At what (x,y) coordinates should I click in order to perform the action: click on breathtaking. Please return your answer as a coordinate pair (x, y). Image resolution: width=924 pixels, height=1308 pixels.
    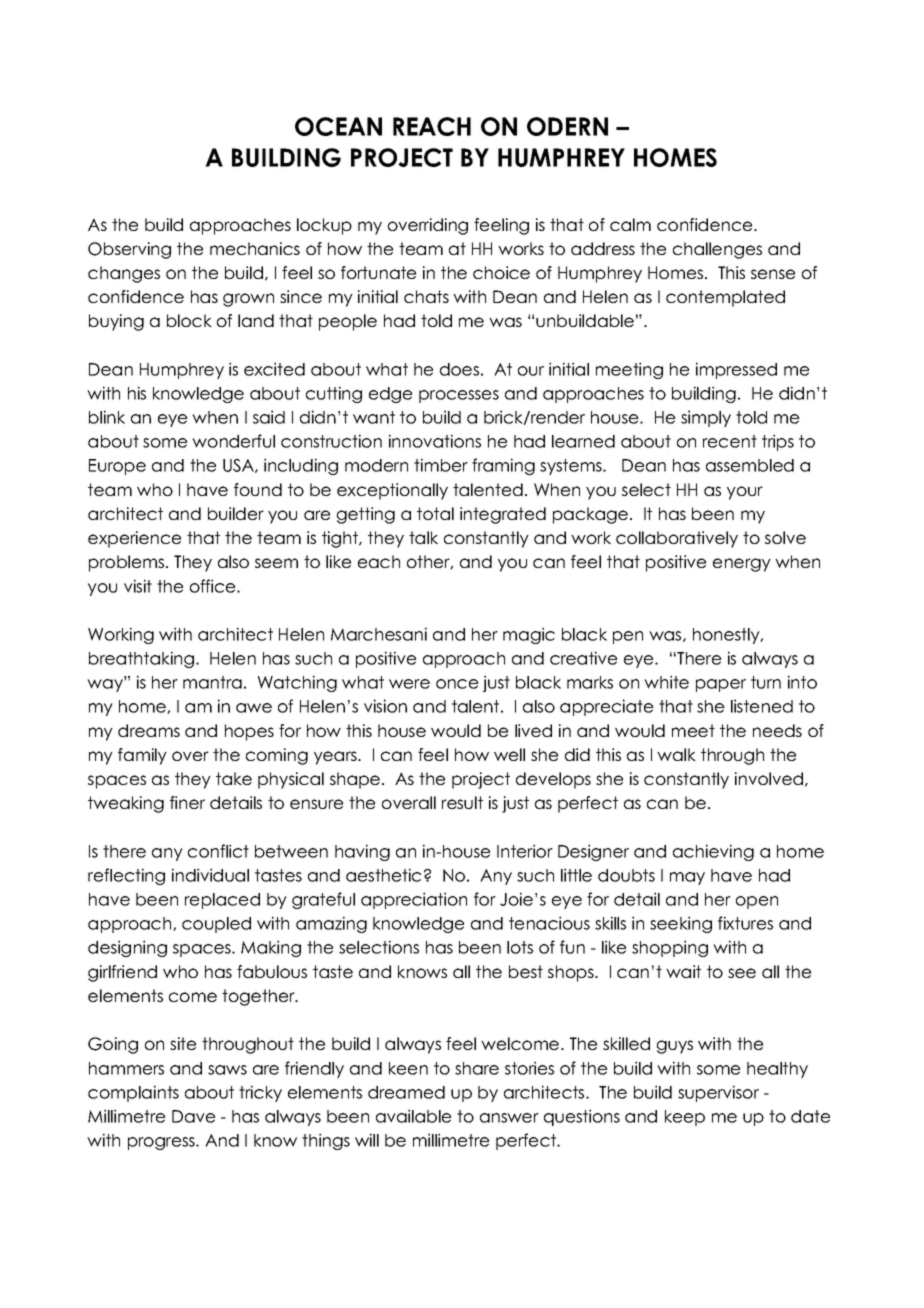
    Looking at the image, I should click on (143, 659).
